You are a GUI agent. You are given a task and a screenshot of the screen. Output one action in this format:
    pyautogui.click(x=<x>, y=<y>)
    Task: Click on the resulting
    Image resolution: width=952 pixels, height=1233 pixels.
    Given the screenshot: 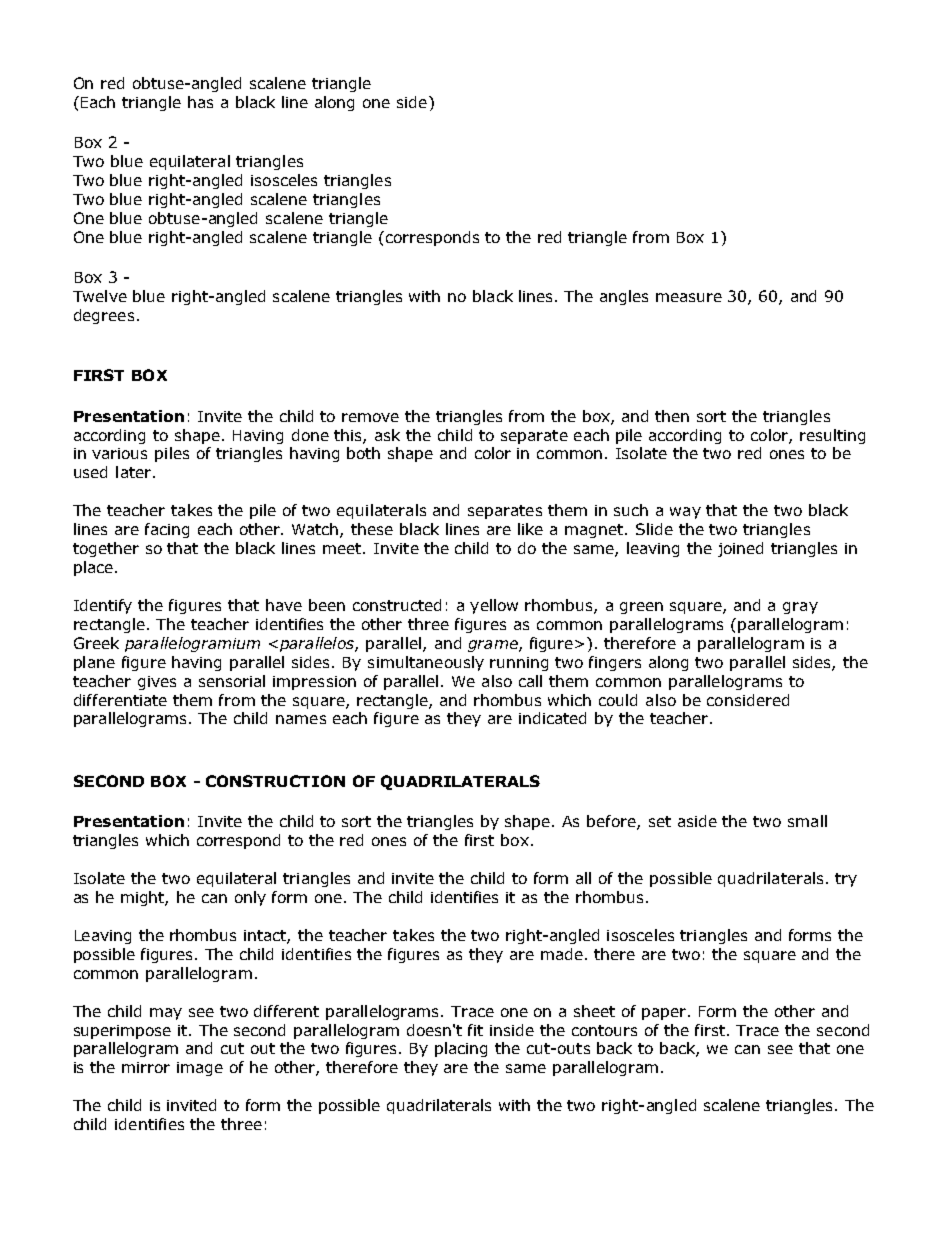 What is the action you would take?
    pyautogui.click(x=832, y=436)
